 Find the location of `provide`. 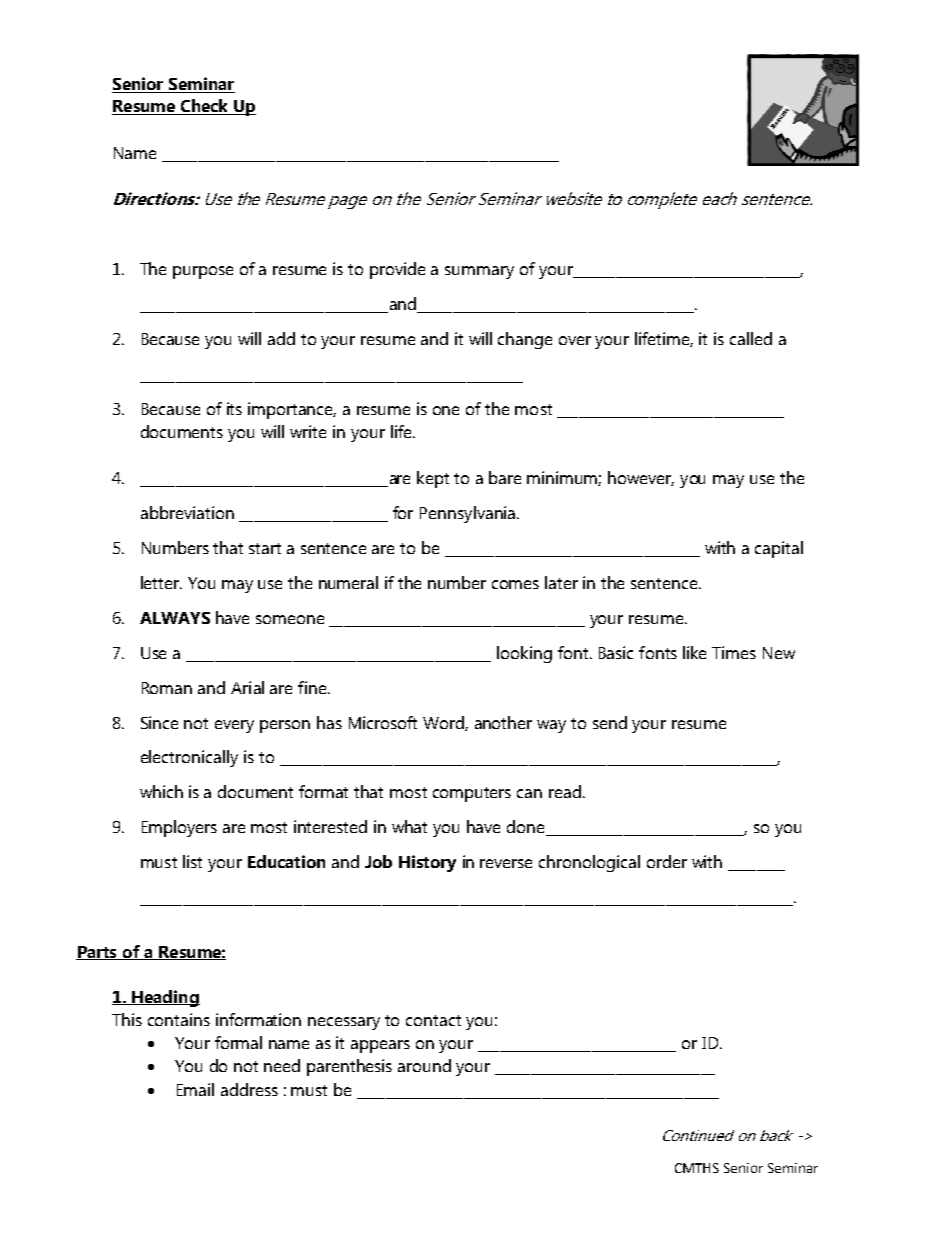

provide is located at coordinates (397, 270).
